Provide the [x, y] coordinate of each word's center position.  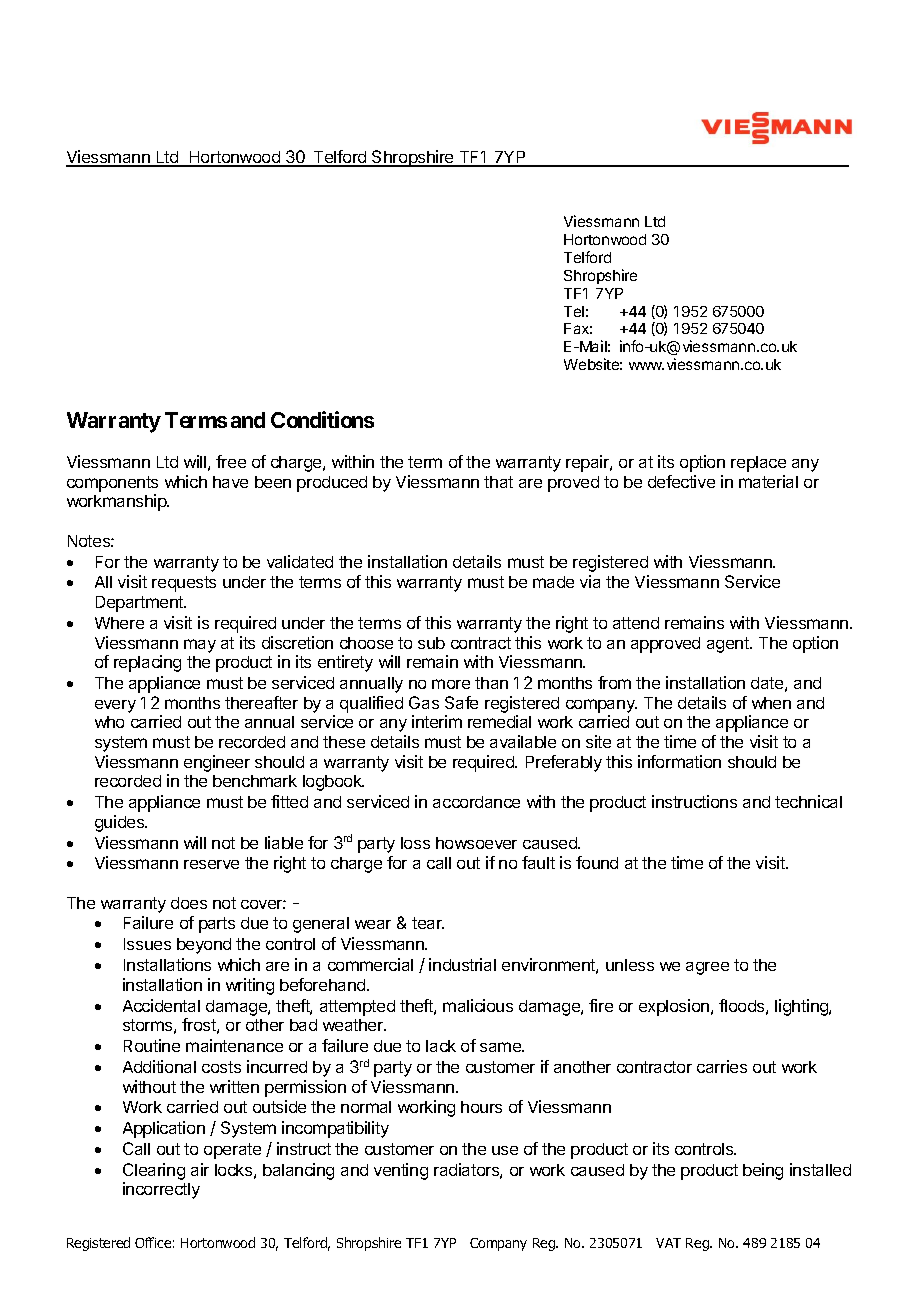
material [768, 481]
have [230, 482]
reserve [211, 864]
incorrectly [161, 1190]
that [498, 482]
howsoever [476, 843]
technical [808, 801]
